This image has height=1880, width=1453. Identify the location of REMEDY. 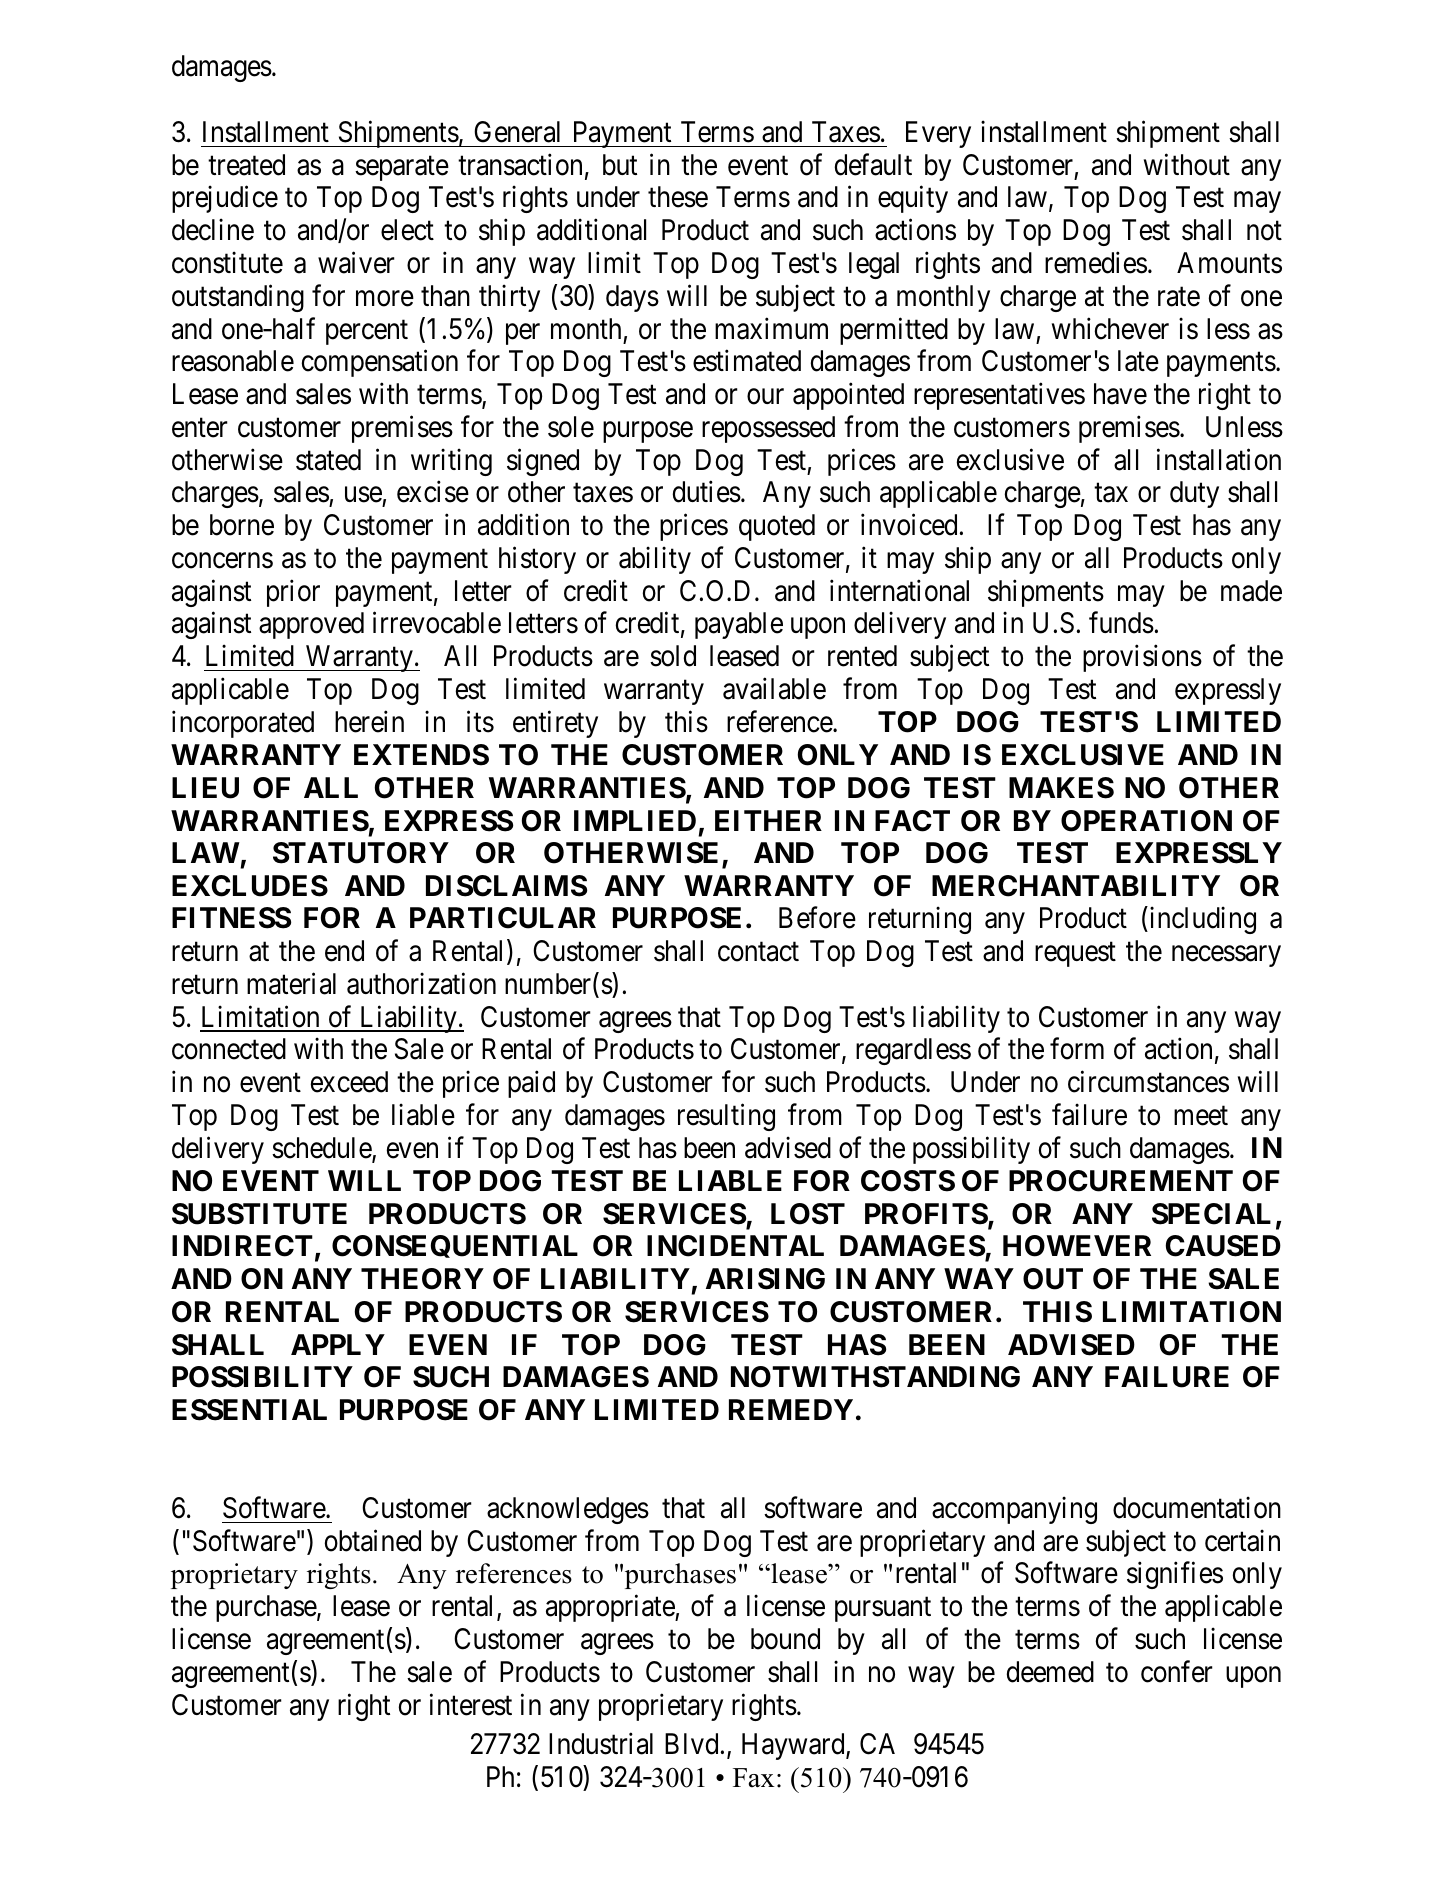
(791, 1409).
